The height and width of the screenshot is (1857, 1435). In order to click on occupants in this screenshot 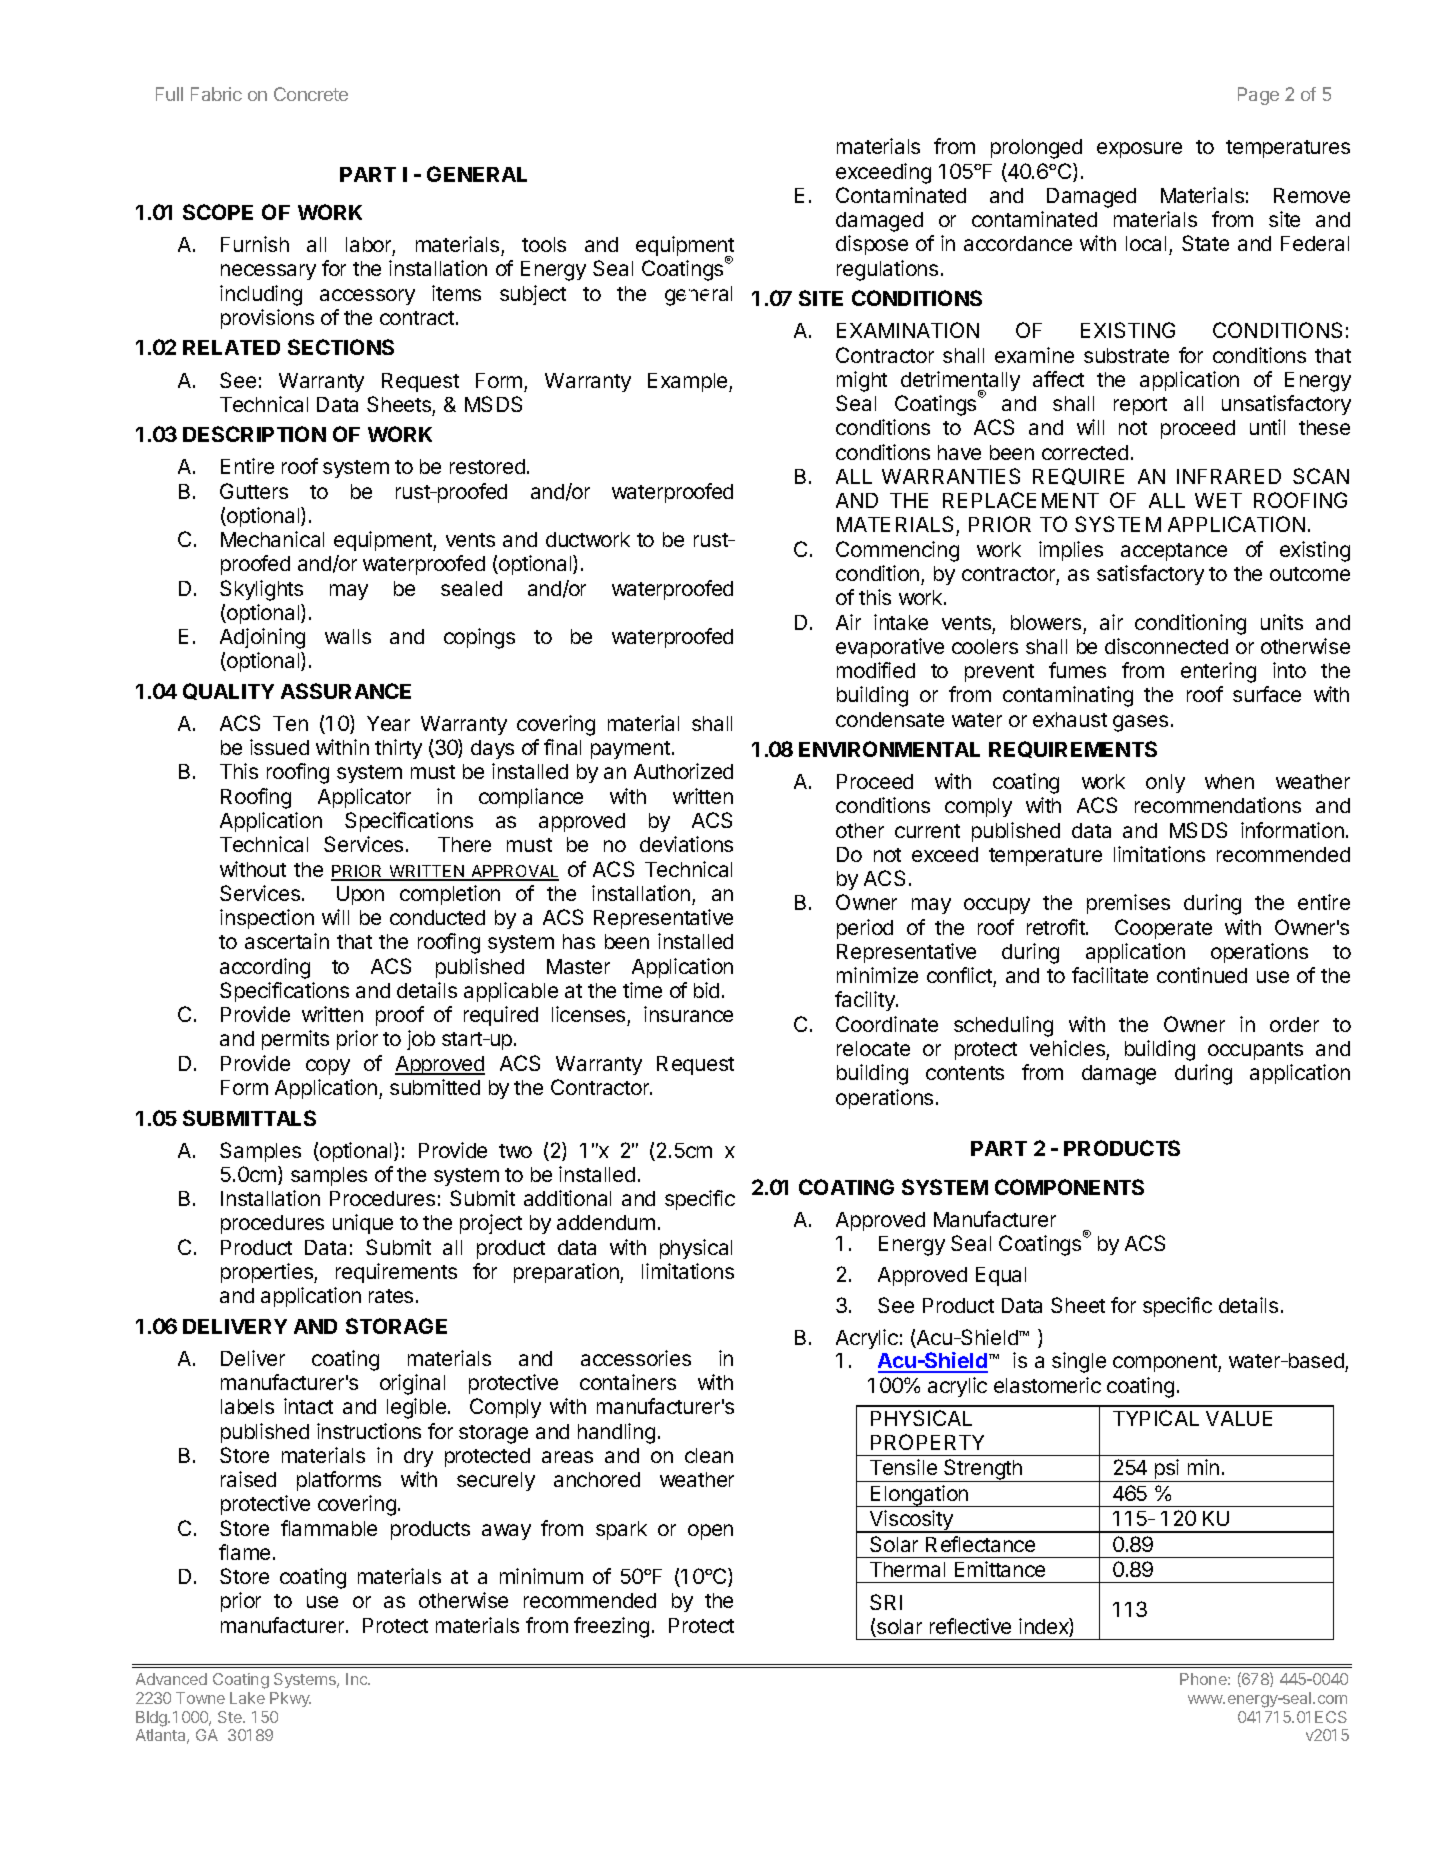, I will do `click(1255, 1051)`.
